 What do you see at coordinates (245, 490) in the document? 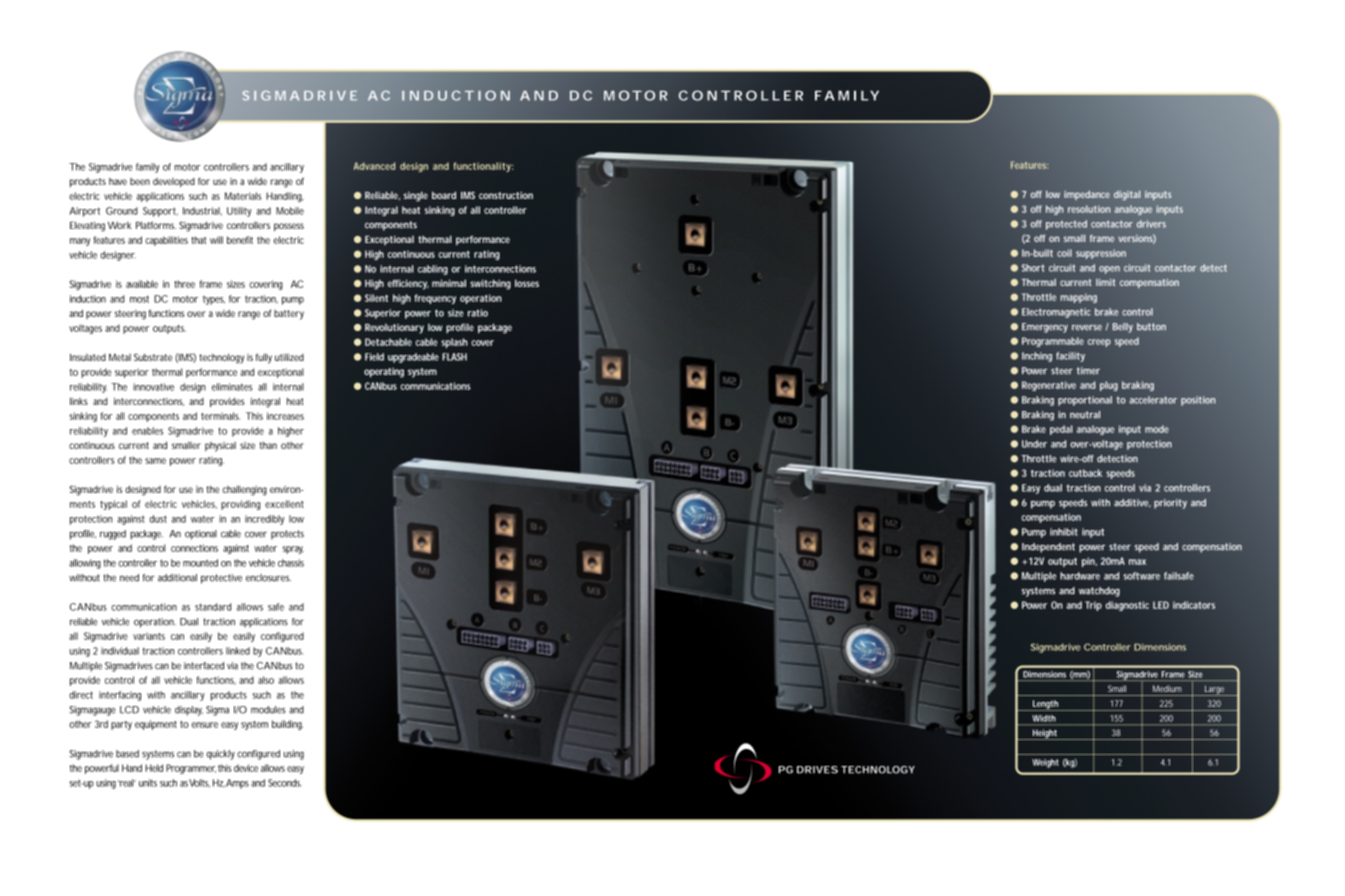
I see `challenging` at bounding box center [245, 490].
